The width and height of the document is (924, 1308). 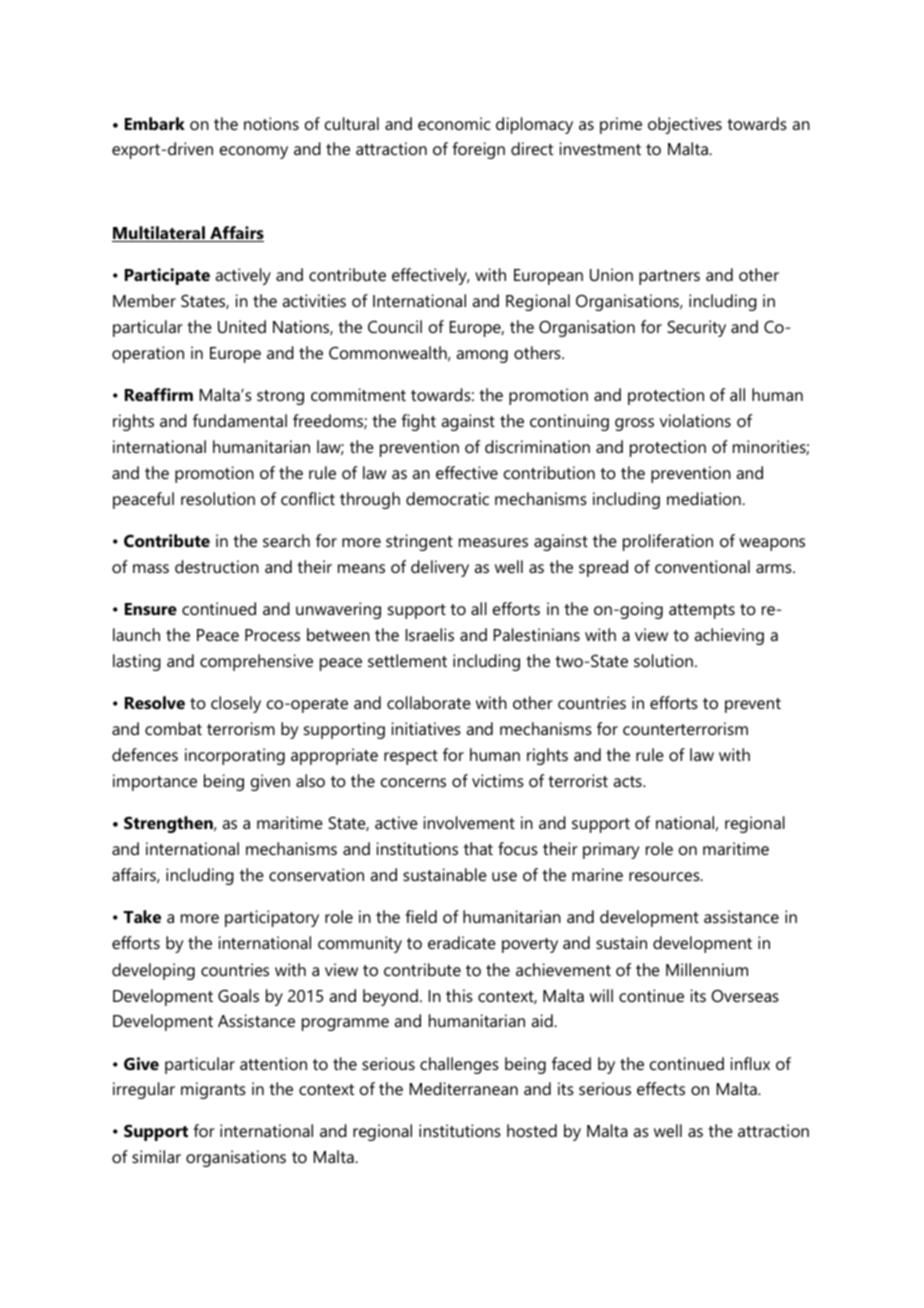 What do you see at coordinates (464, 1088) in the document?
I see `Mediterranean` at bounding box center [464, 1088].
